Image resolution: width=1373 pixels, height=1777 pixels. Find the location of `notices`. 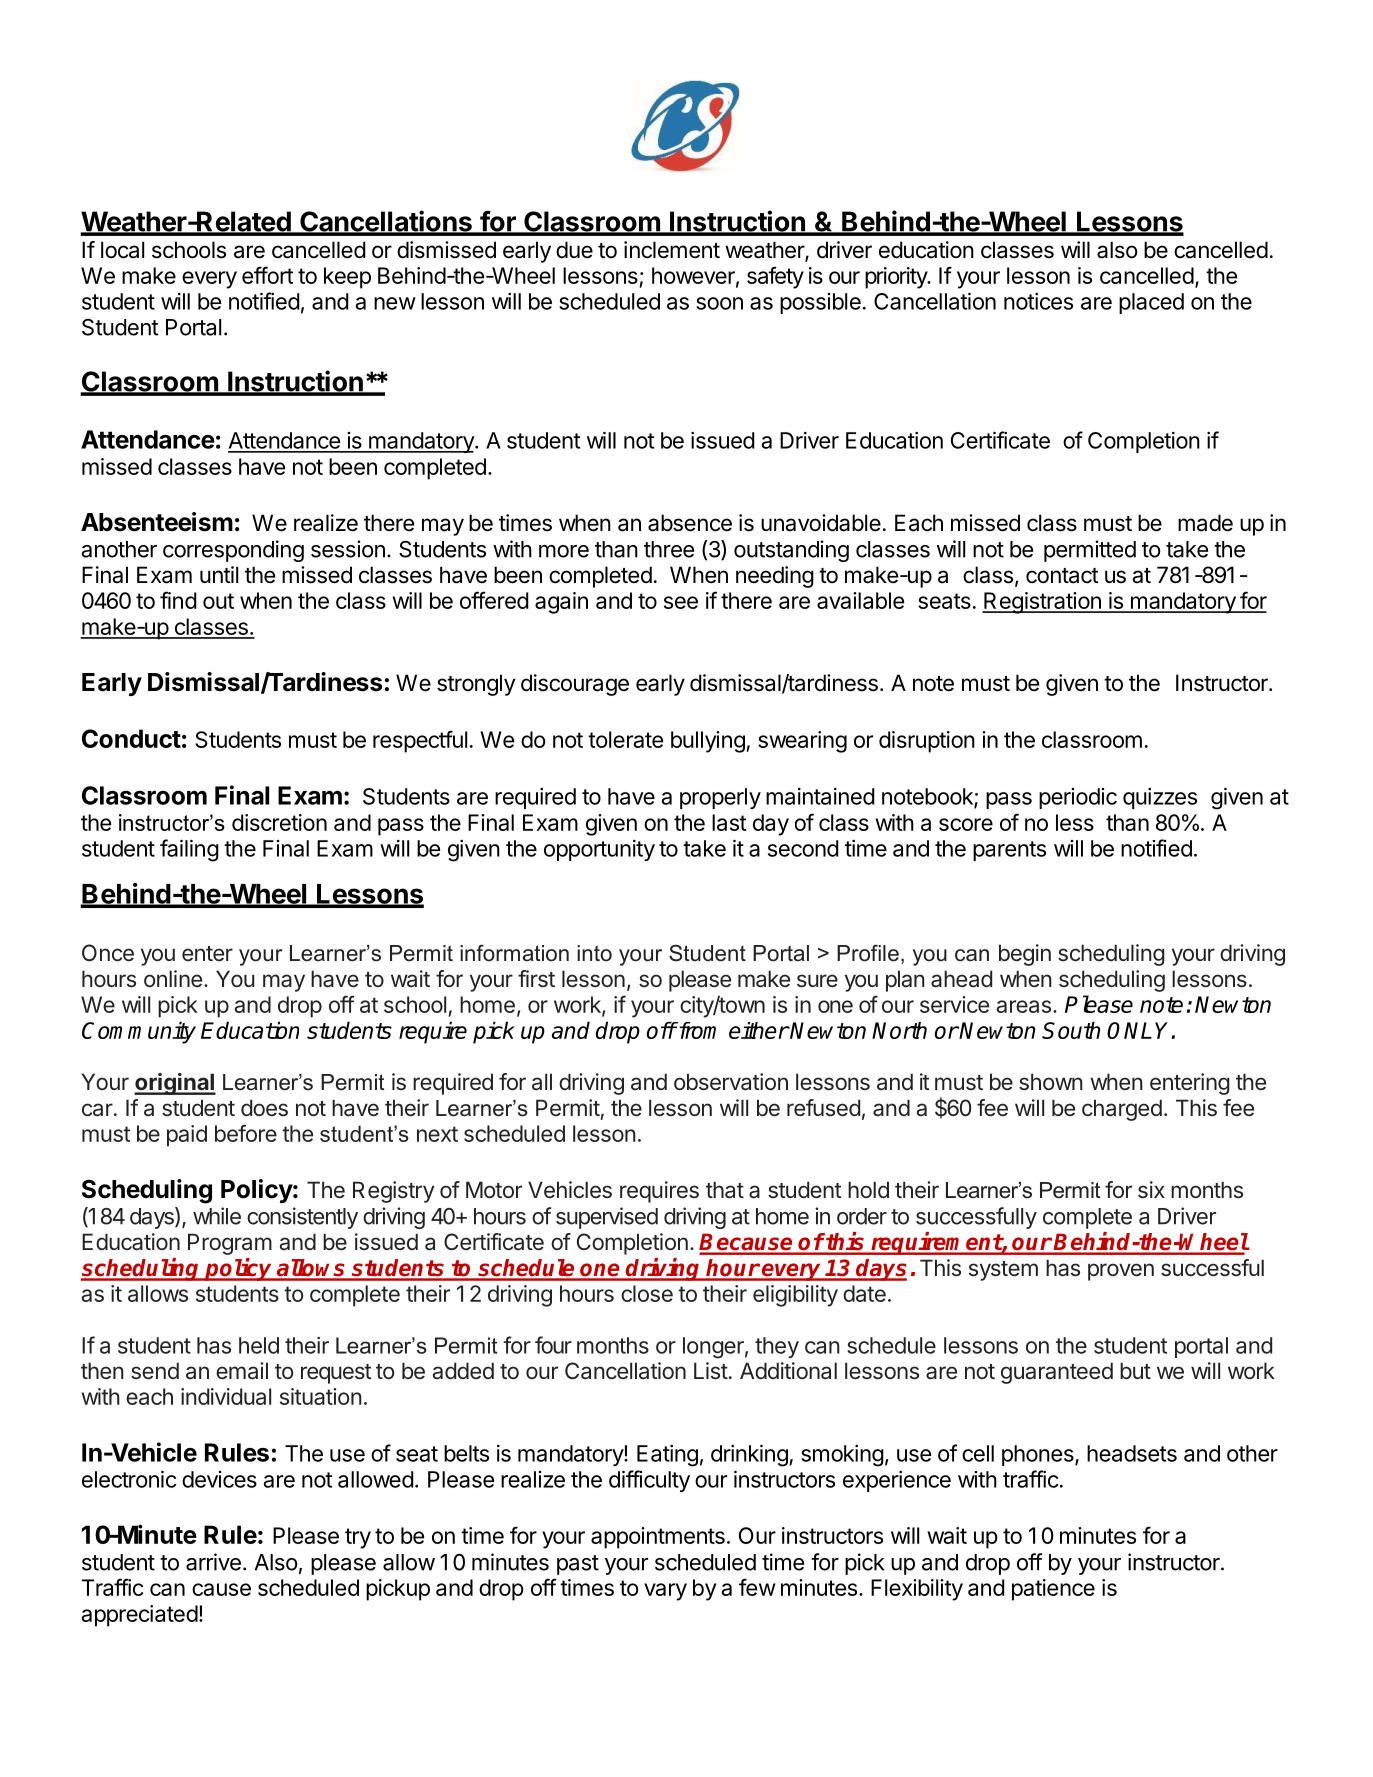

notices is located at coordinates (1038, 301).
